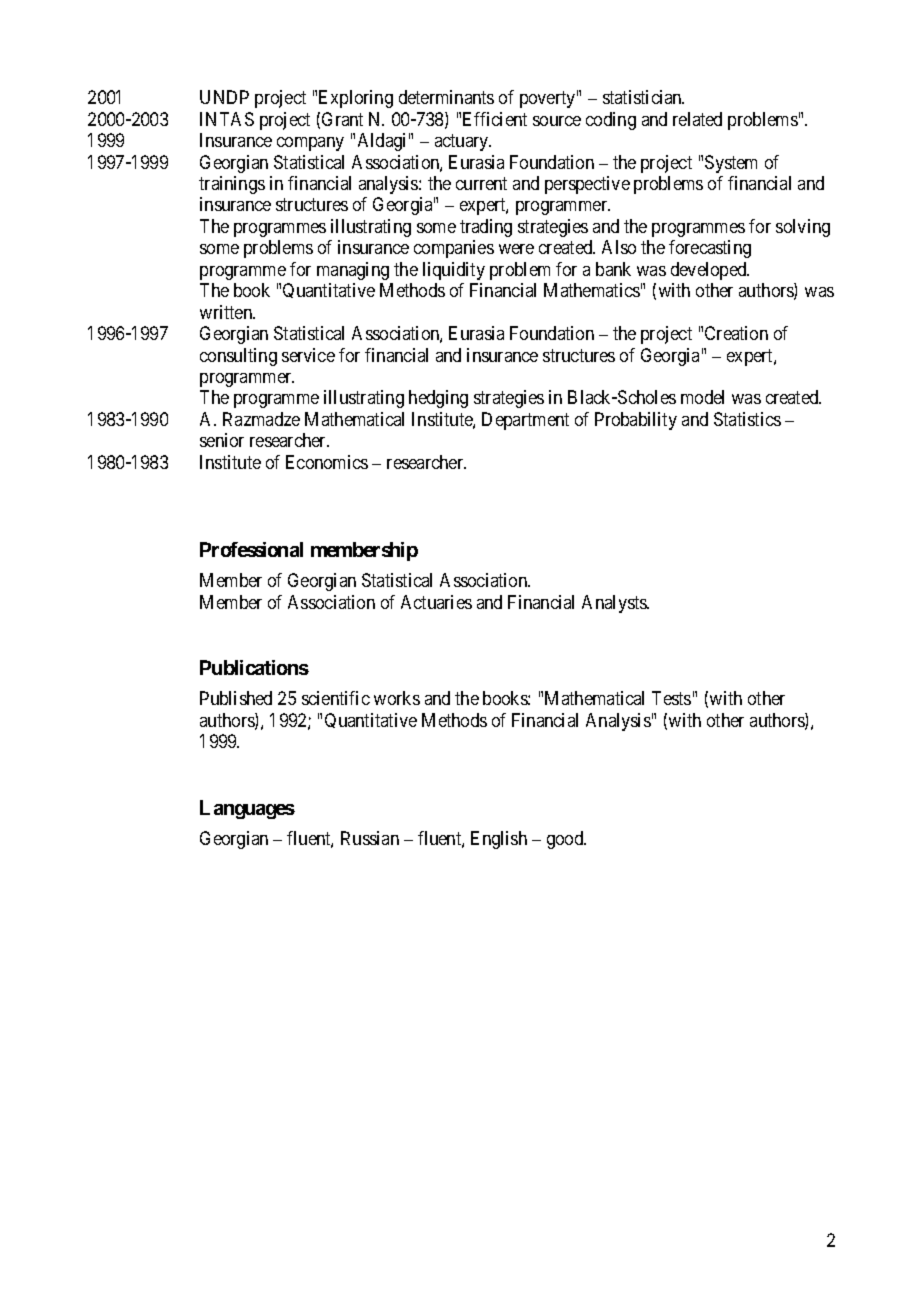 The height and width of the page is (1308, 924). Describe the element at coordinates (557, 121) in the page. I see `source` at that location.
